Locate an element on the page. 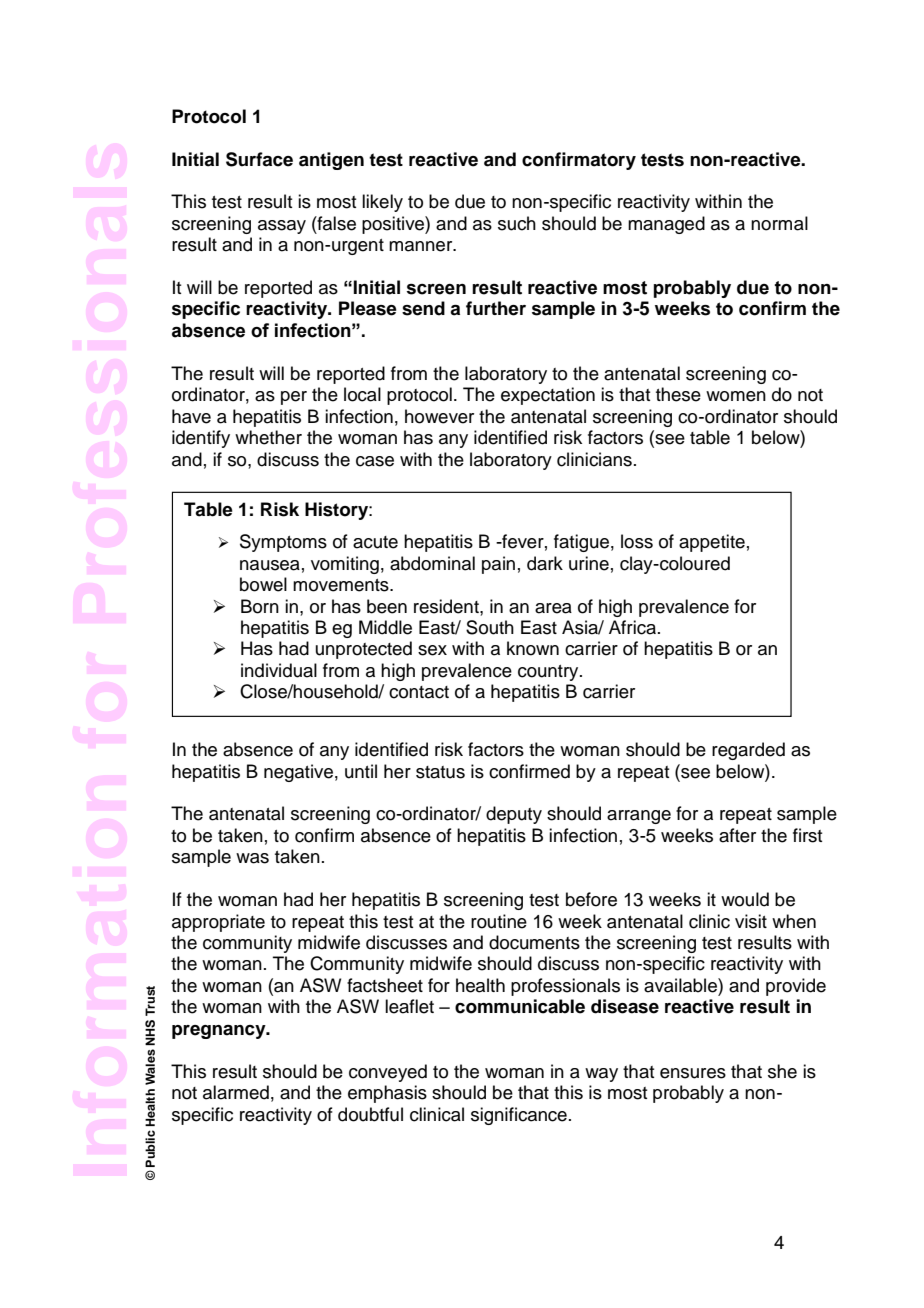 The height and width of the image is (1308, 924). Born is located at coordinates (260, 606).
